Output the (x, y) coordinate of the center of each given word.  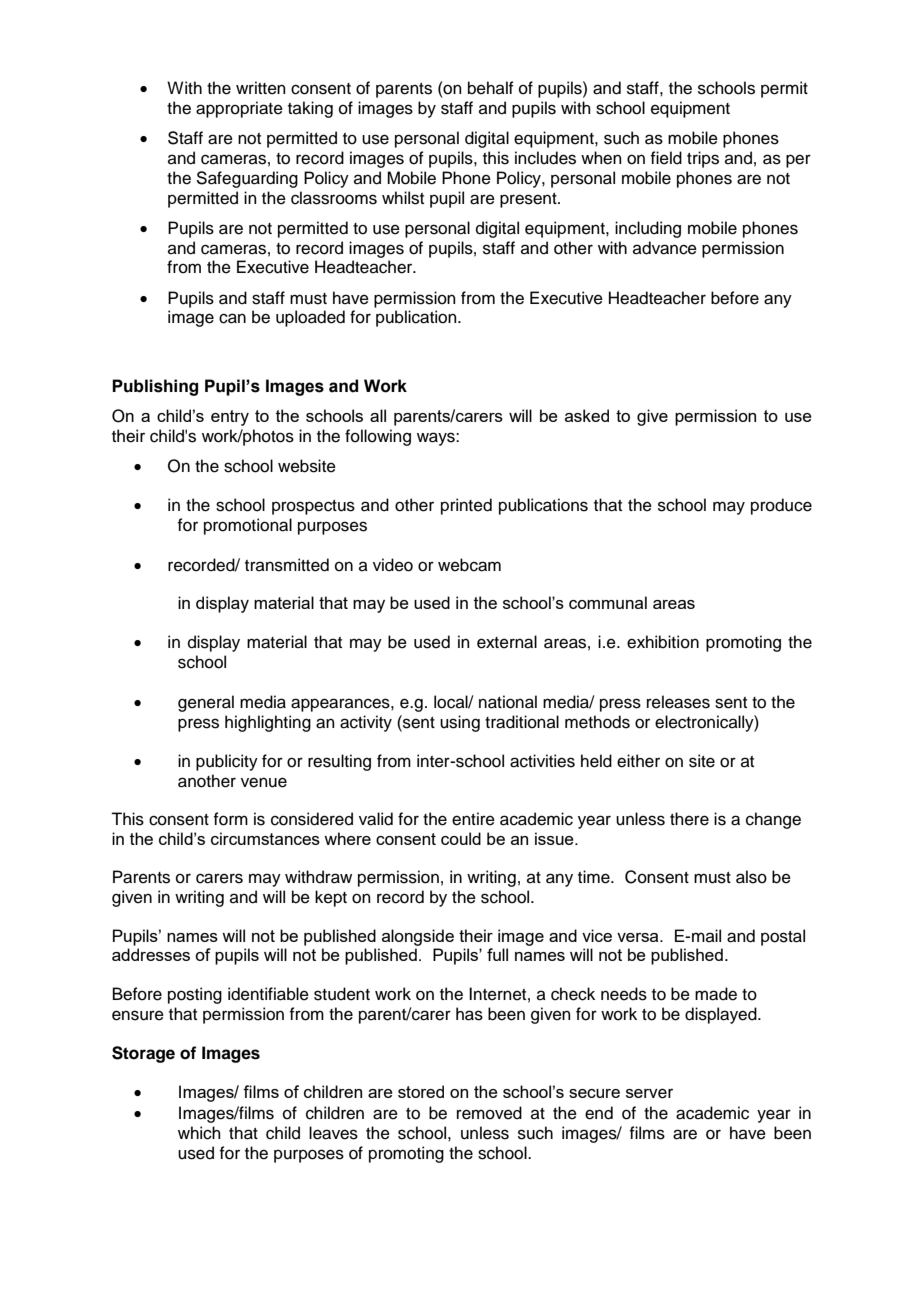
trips (703, 159)
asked (587, 415)
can (232, 318)
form (230, 819)
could (461, 838)
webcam (469, 565)
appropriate (239, 109)
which (199, 1133)
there (689, 819)
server (649, 1093)
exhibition (663, 642)
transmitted (287, 565)
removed (489, 1113)
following (378, 437)
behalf (491, 88)
